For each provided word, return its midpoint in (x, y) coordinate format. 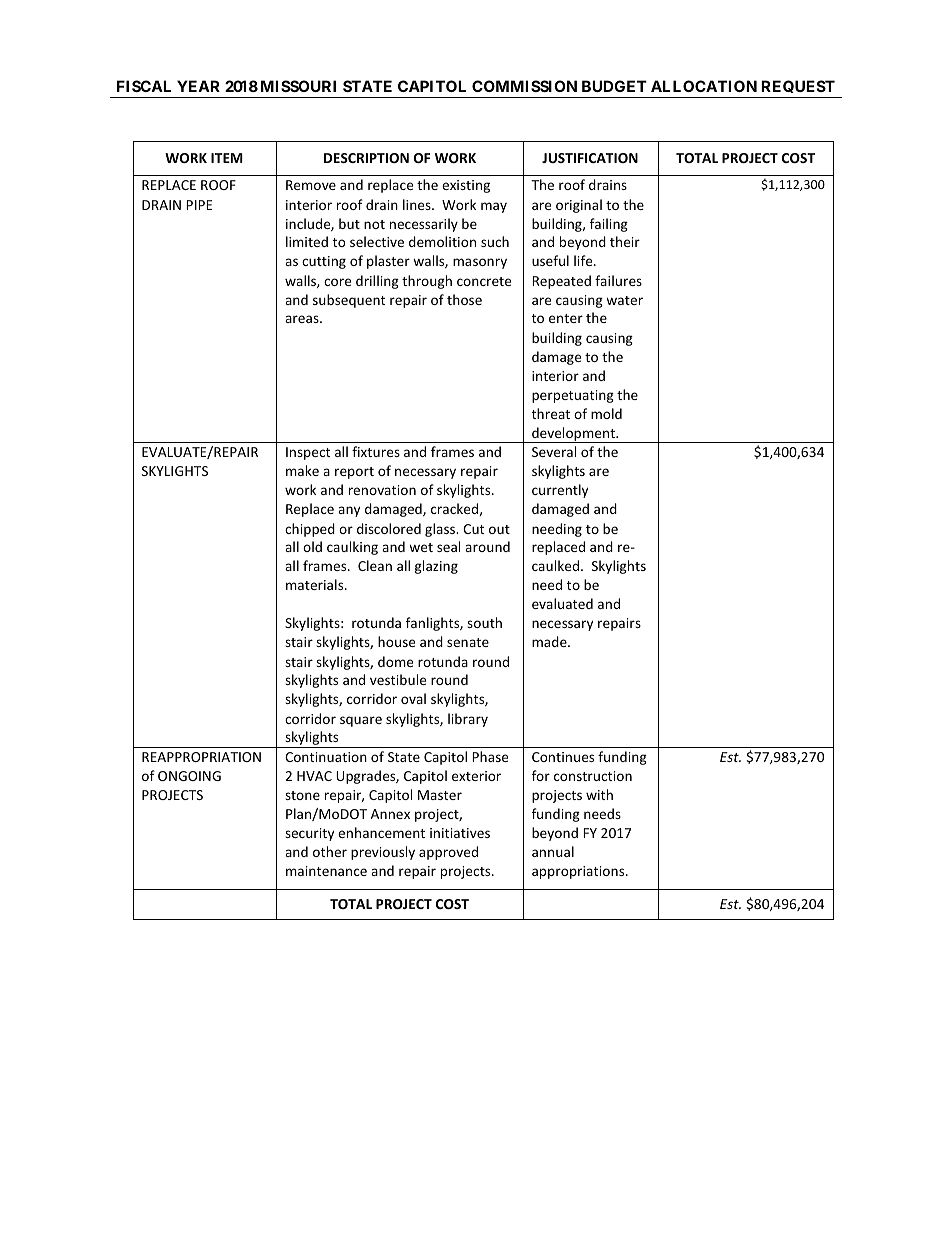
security (309, 834)
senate (468, 642)
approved (448, 853)
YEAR (198, 86)
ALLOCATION (704, 86)
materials (316, 584)
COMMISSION (524, 86)
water (624, 300)
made (550, 641)
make (302, 470)
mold (606, 413)
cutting (324, 262)
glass (441, 530)
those (464, 299)
